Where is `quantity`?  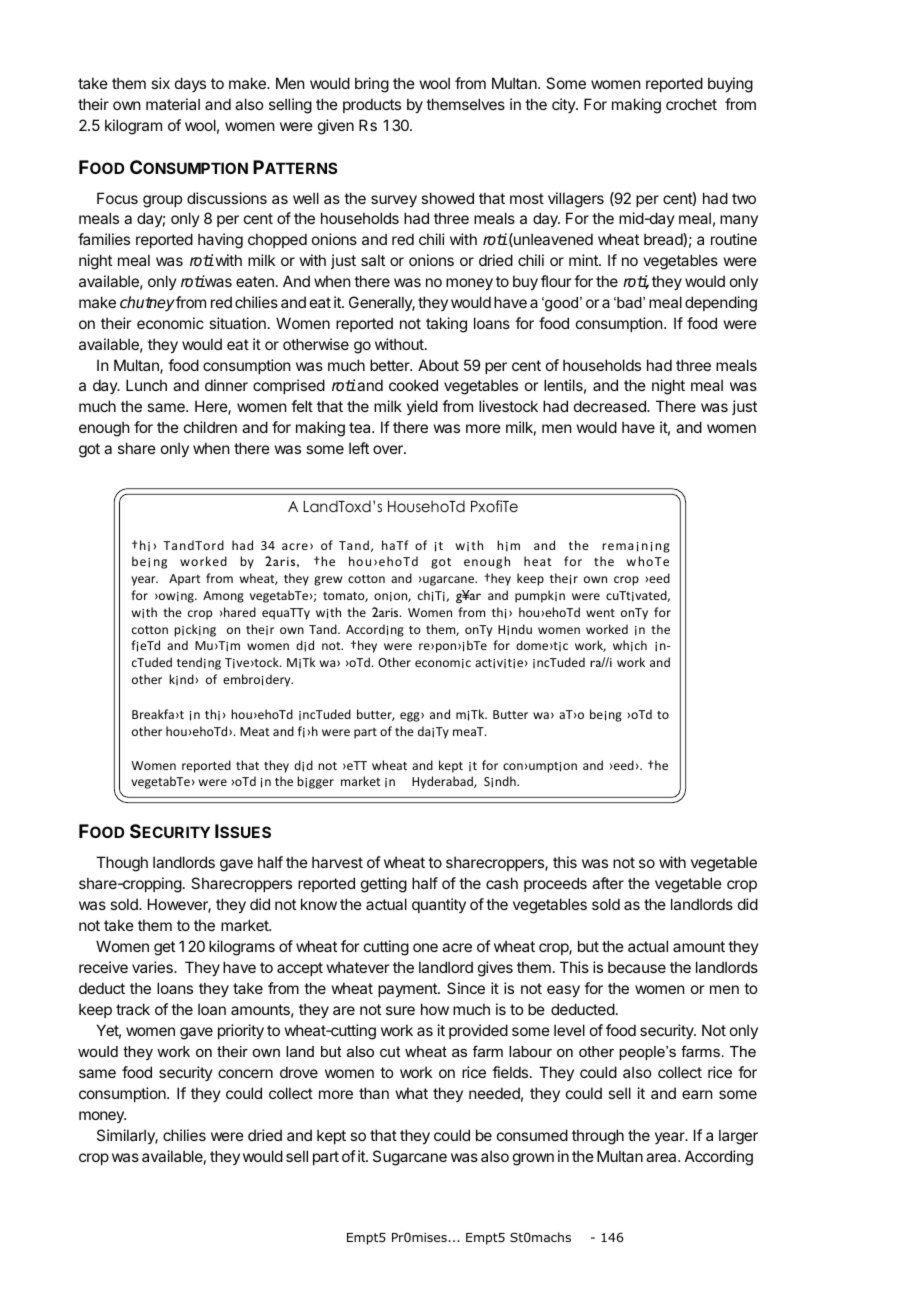
quantity is located at coordinates (439, 905).
